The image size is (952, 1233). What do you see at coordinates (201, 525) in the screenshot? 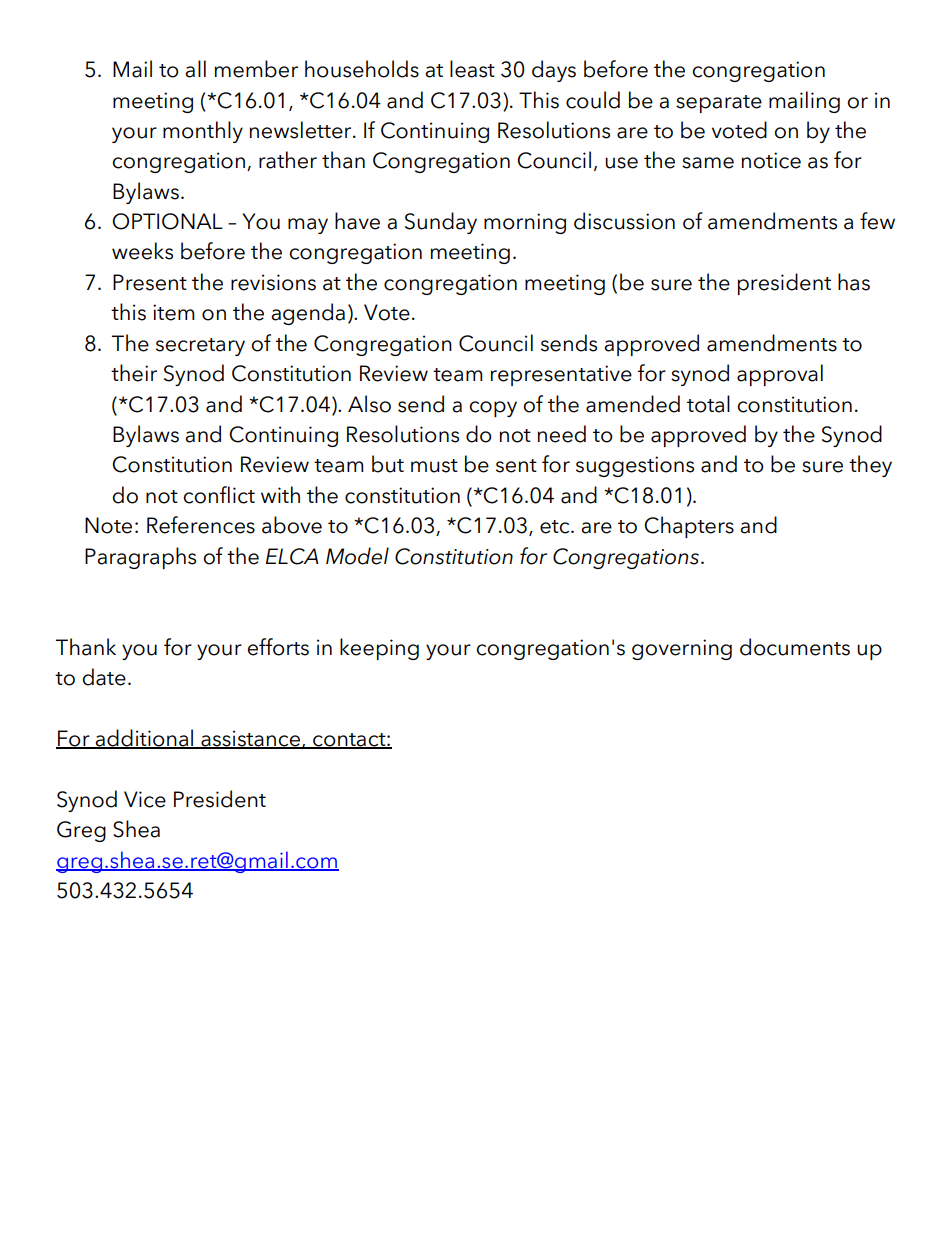
I see `References` at bounding box center [201, 525].
